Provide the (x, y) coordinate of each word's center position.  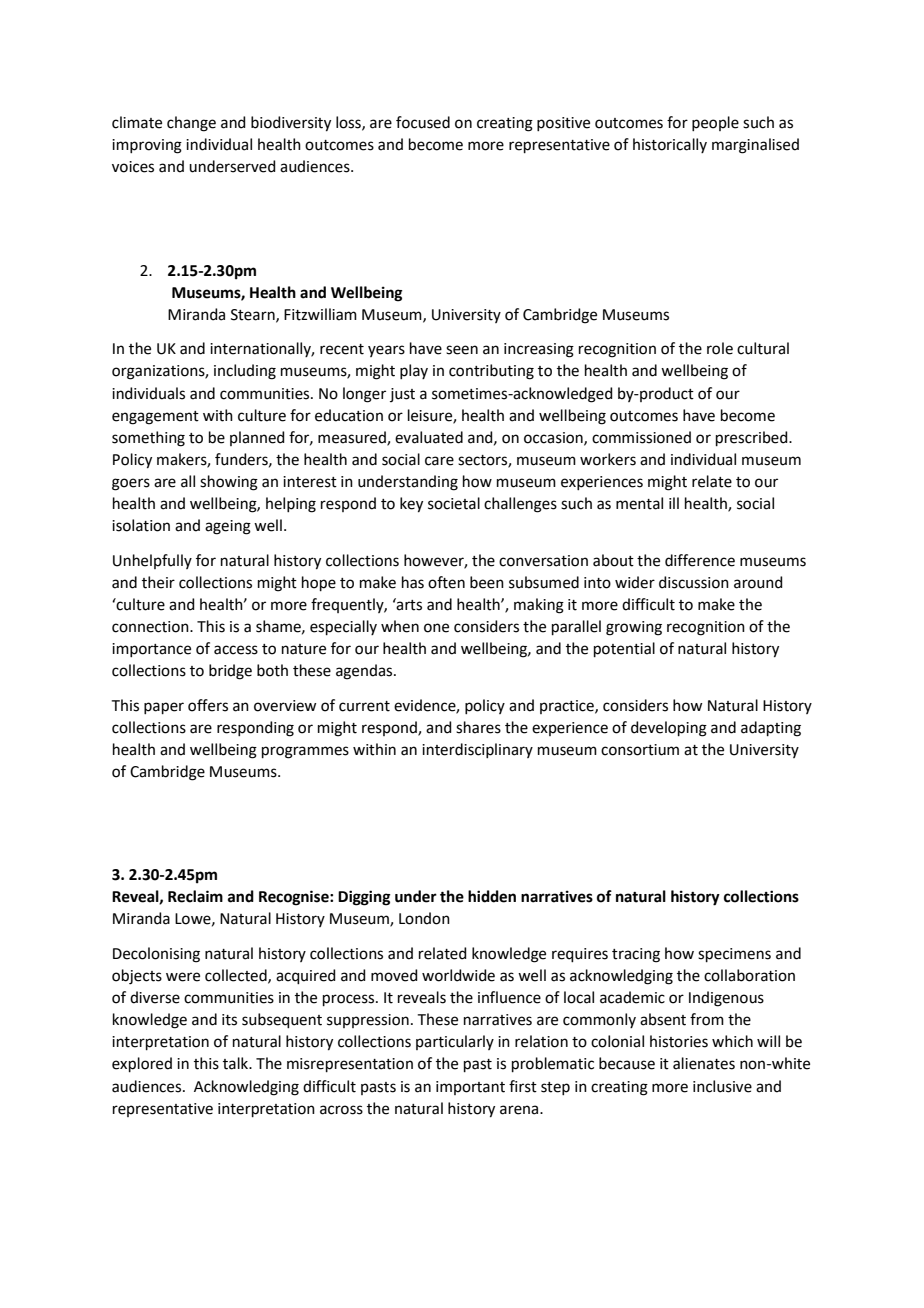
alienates (704, 1063)
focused (423, 122)
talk (237, 1063)
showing (229, 483)
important (470, 1088)
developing (669, 729)
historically (670, 145)
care (439, 461)
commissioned (641, 437)
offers (208, 705)
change (191, 124)
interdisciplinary (477, 750)
